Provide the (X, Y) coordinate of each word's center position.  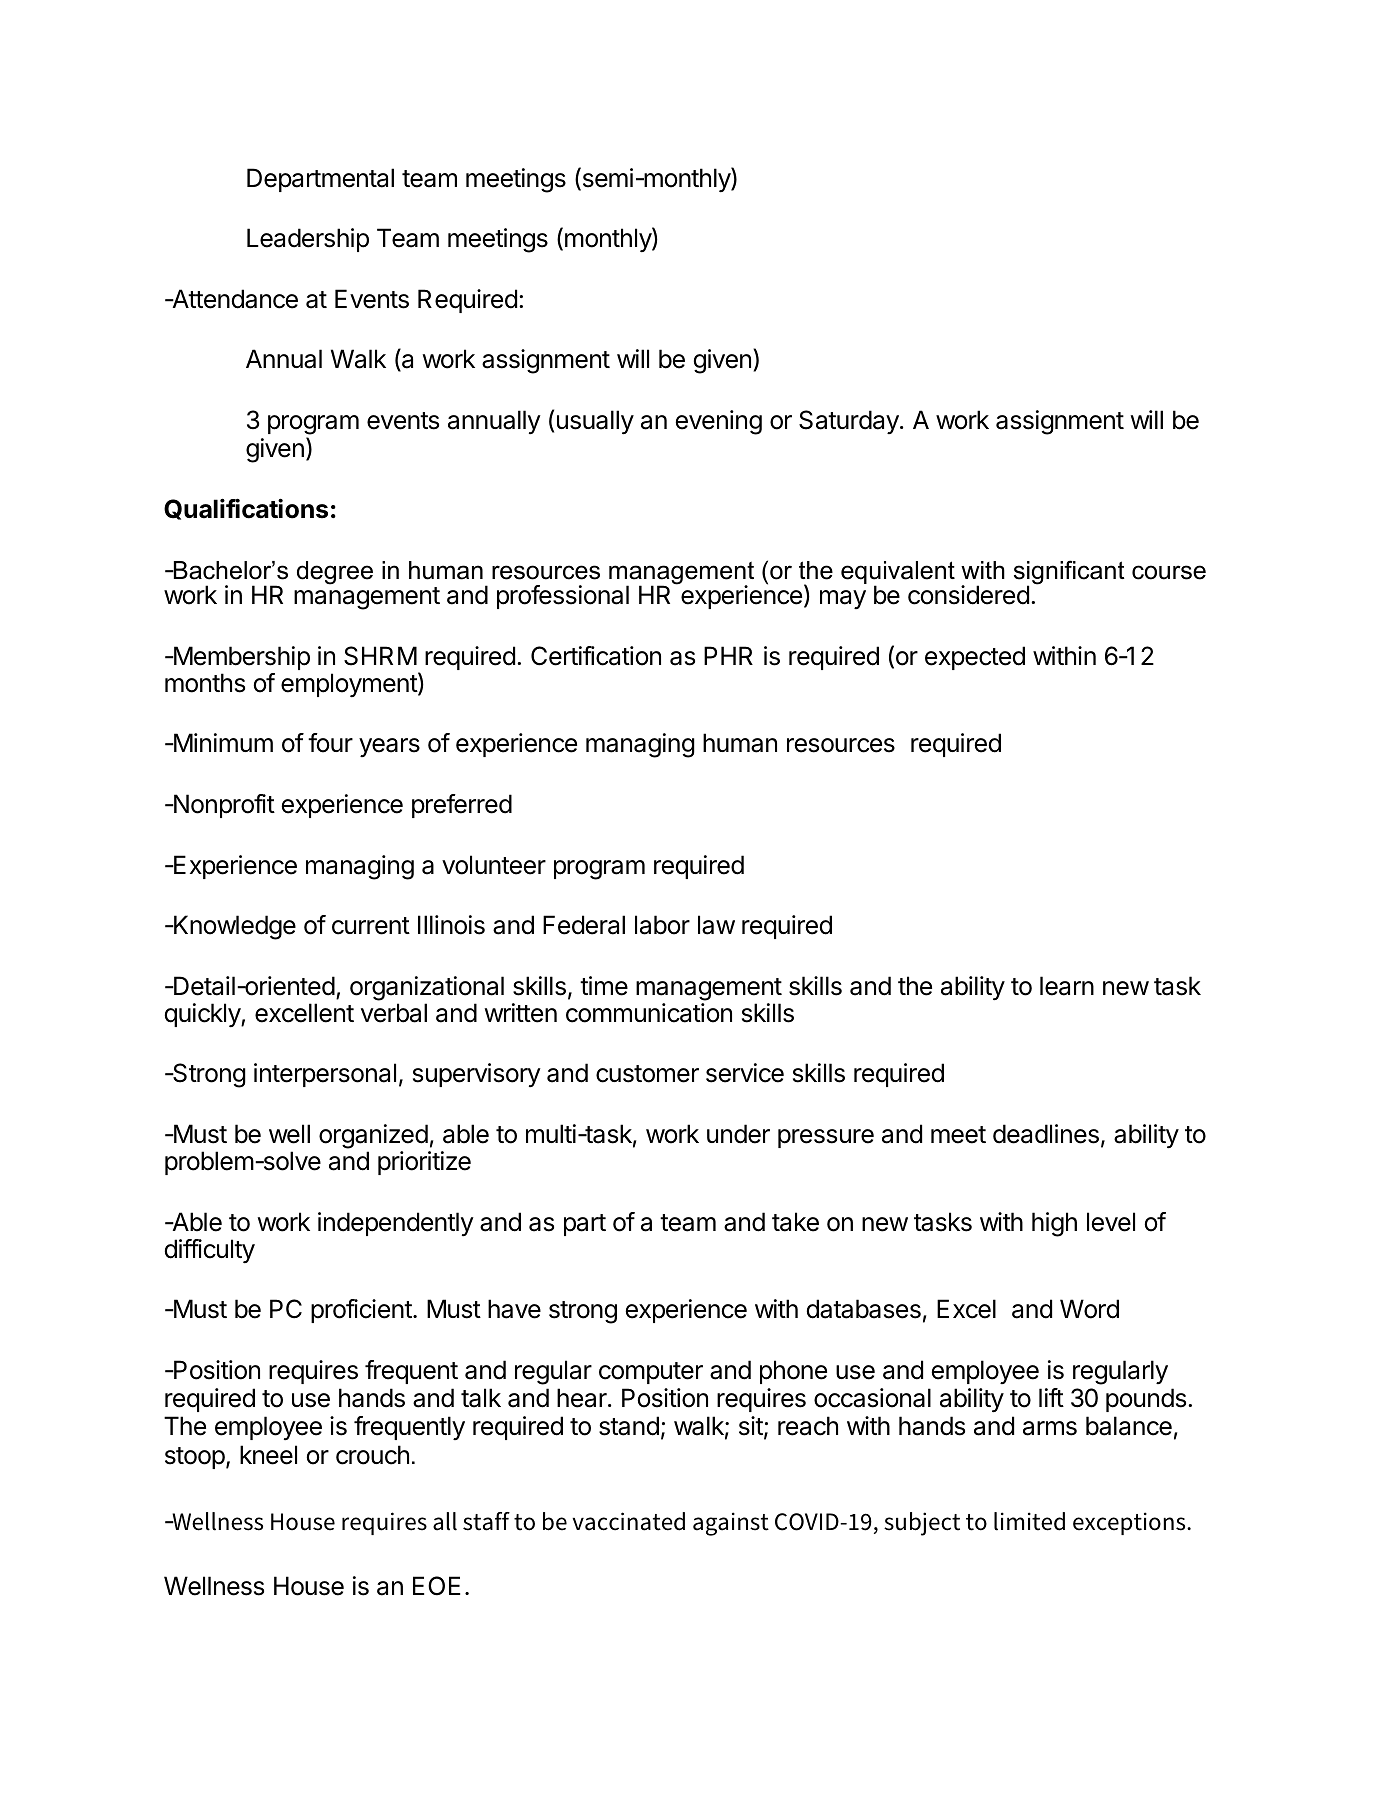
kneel (268, 1455)
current (371, 926)
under (738, 1134)
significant (1069, 573)
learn (1067, 986)
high (1054, 1224)
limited (1029, 1521)
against (731, 1524)
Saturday (850, 422)
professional (563, 597)
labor (662, 925)
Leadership (308, 240)
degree (335, 573)
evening (719, 422)
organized (373, 1136)
